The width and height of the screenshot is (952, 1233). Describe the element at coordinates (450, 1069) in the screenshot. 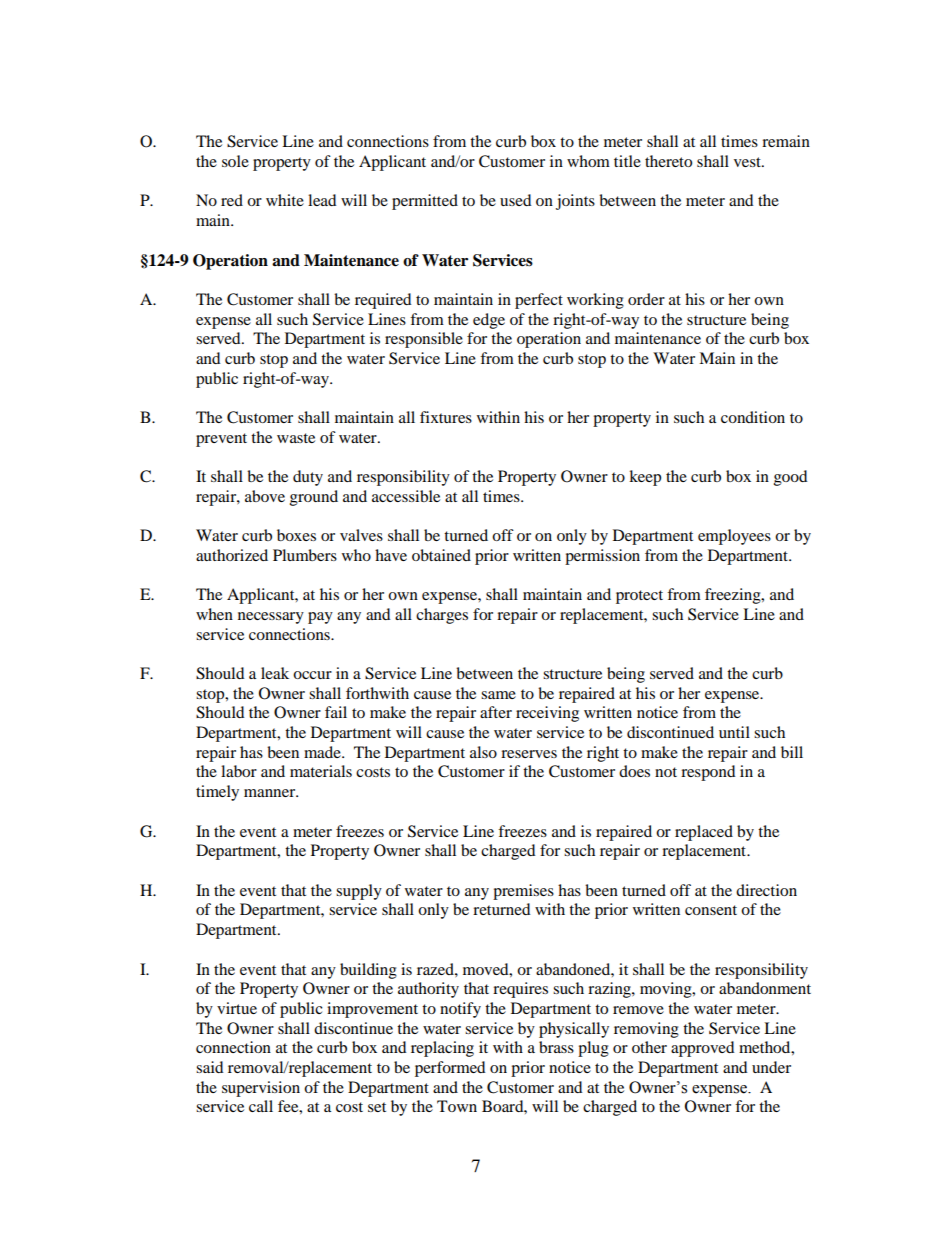

I see `performed` at that location.
